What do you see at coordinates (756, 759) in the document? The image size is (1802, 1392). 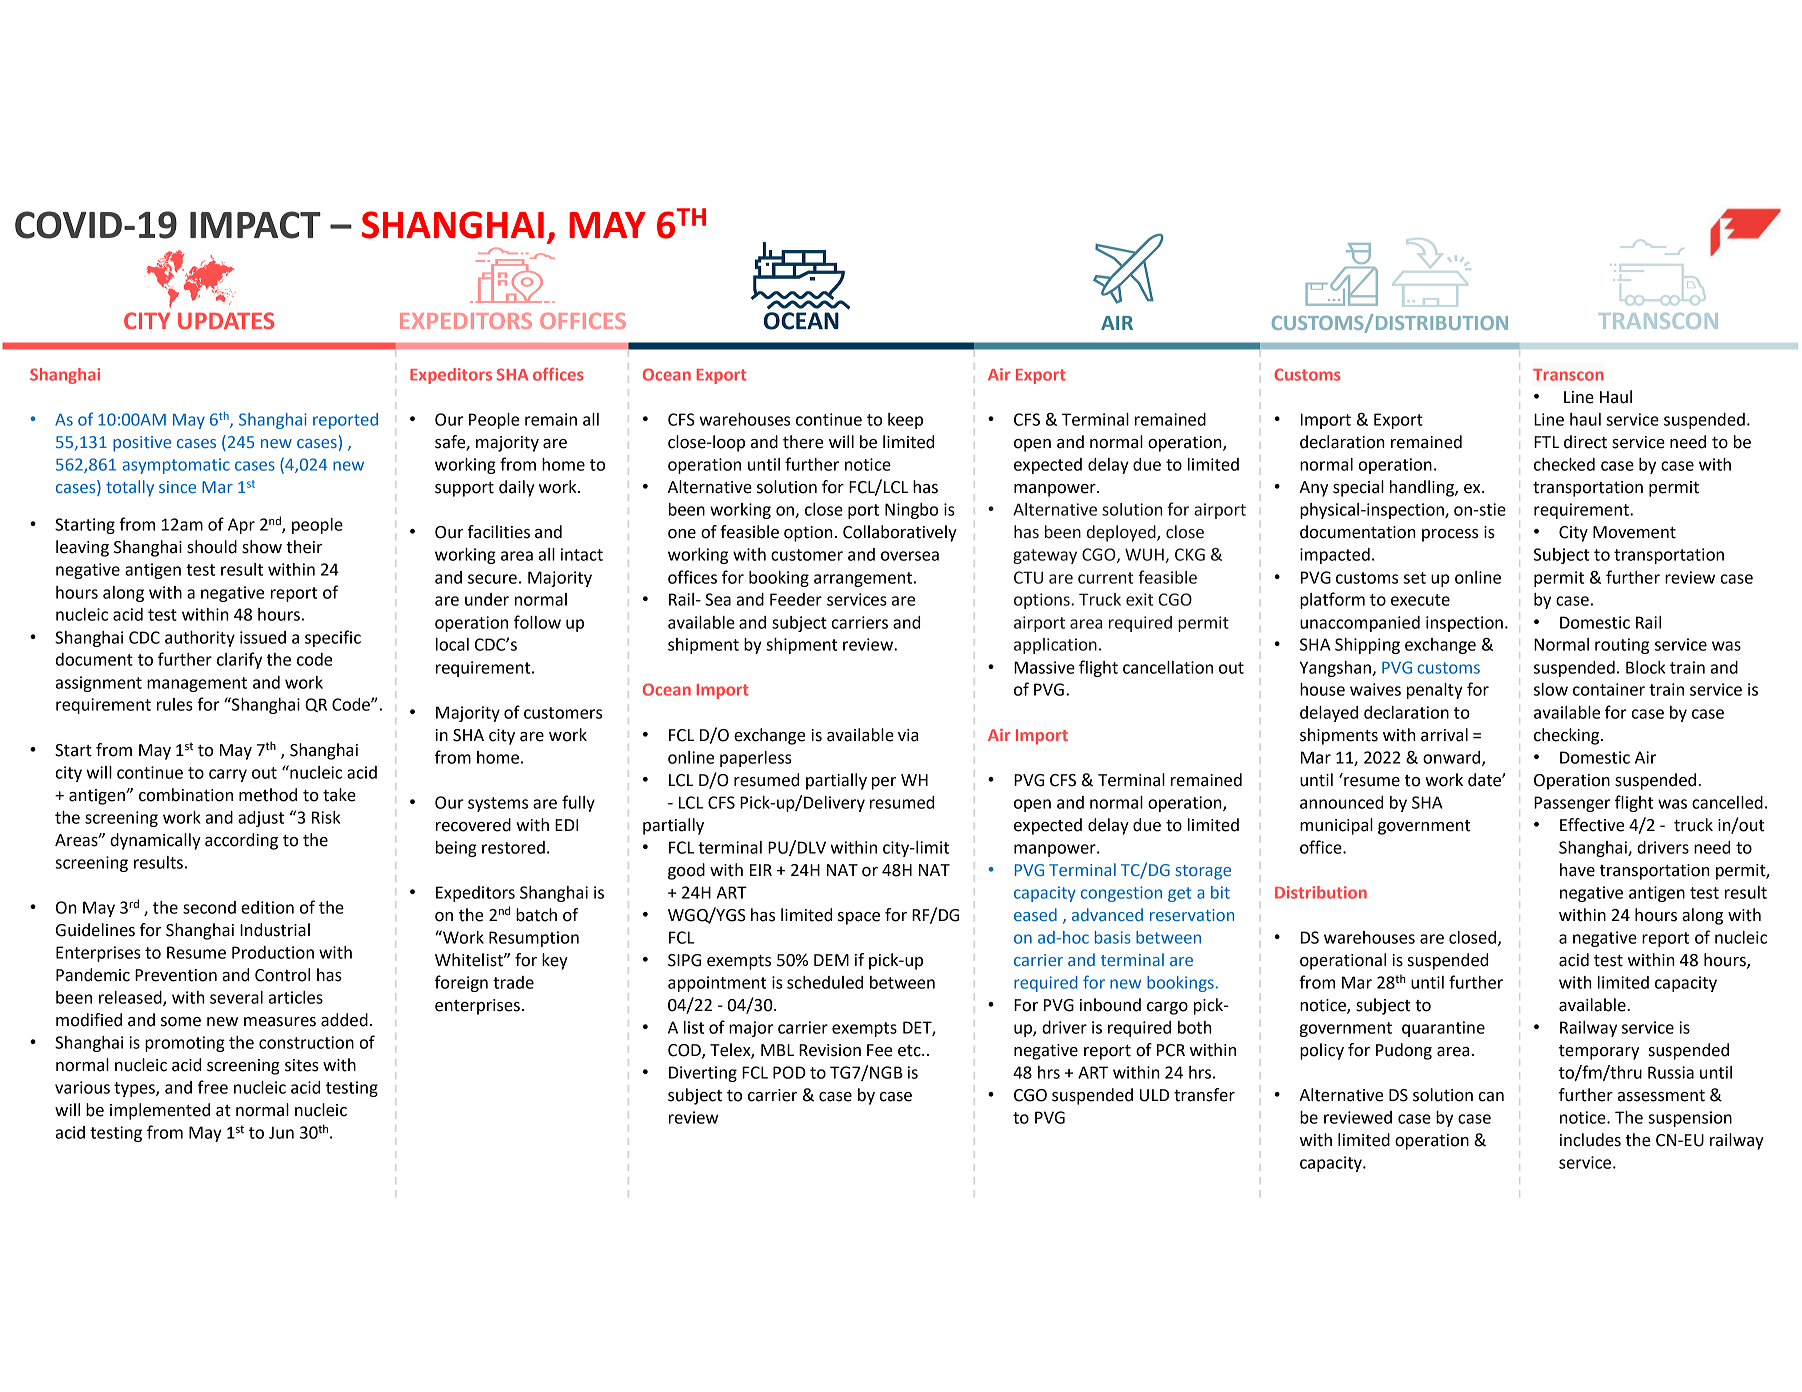 I see `paperless` at bounding box center [756, 759].
